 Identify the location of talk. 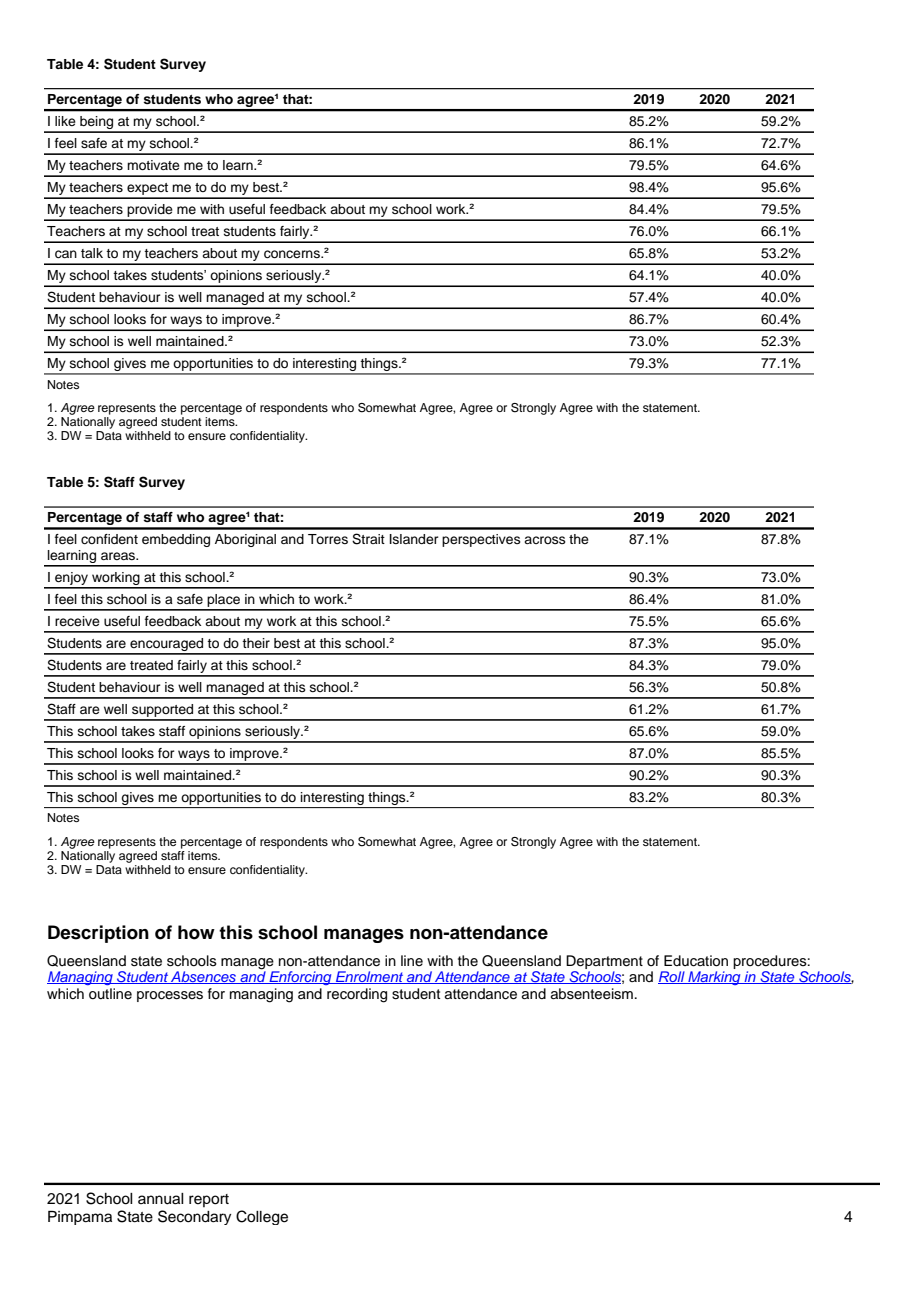
(92, 253).
